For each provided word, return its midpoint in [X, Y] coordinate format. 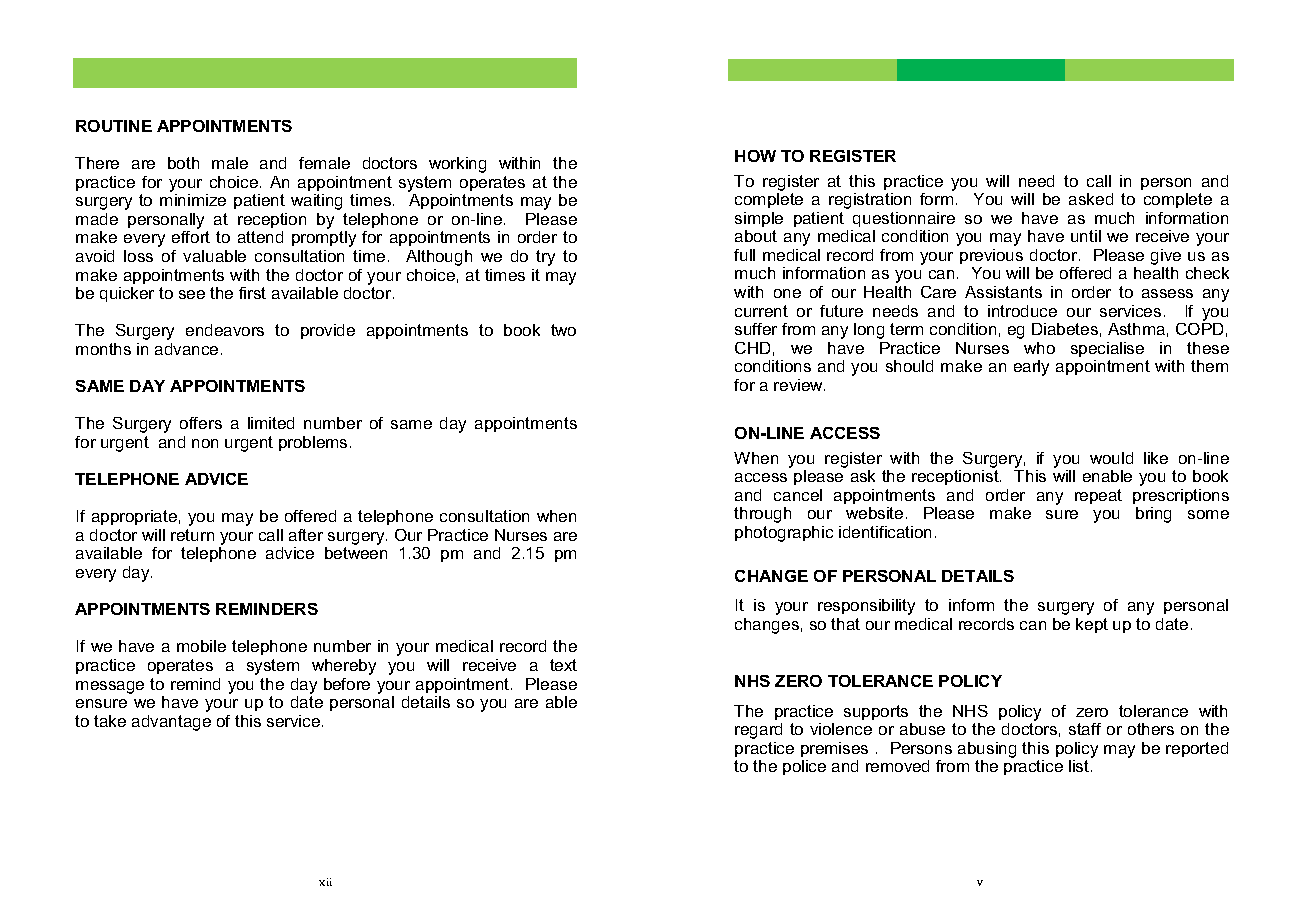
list [1080, 766]
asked [1091, 199]
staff [1085, 729]
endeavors [225, 330]
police [804, 767]
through [762, 515]
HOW [755, 156]
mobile [201, 646]
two [563, 330]
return [192, 535]
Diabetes [1065, 329]
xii [325, 882]
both [183, 163]
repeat [1098, 496]
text [563, 665]
